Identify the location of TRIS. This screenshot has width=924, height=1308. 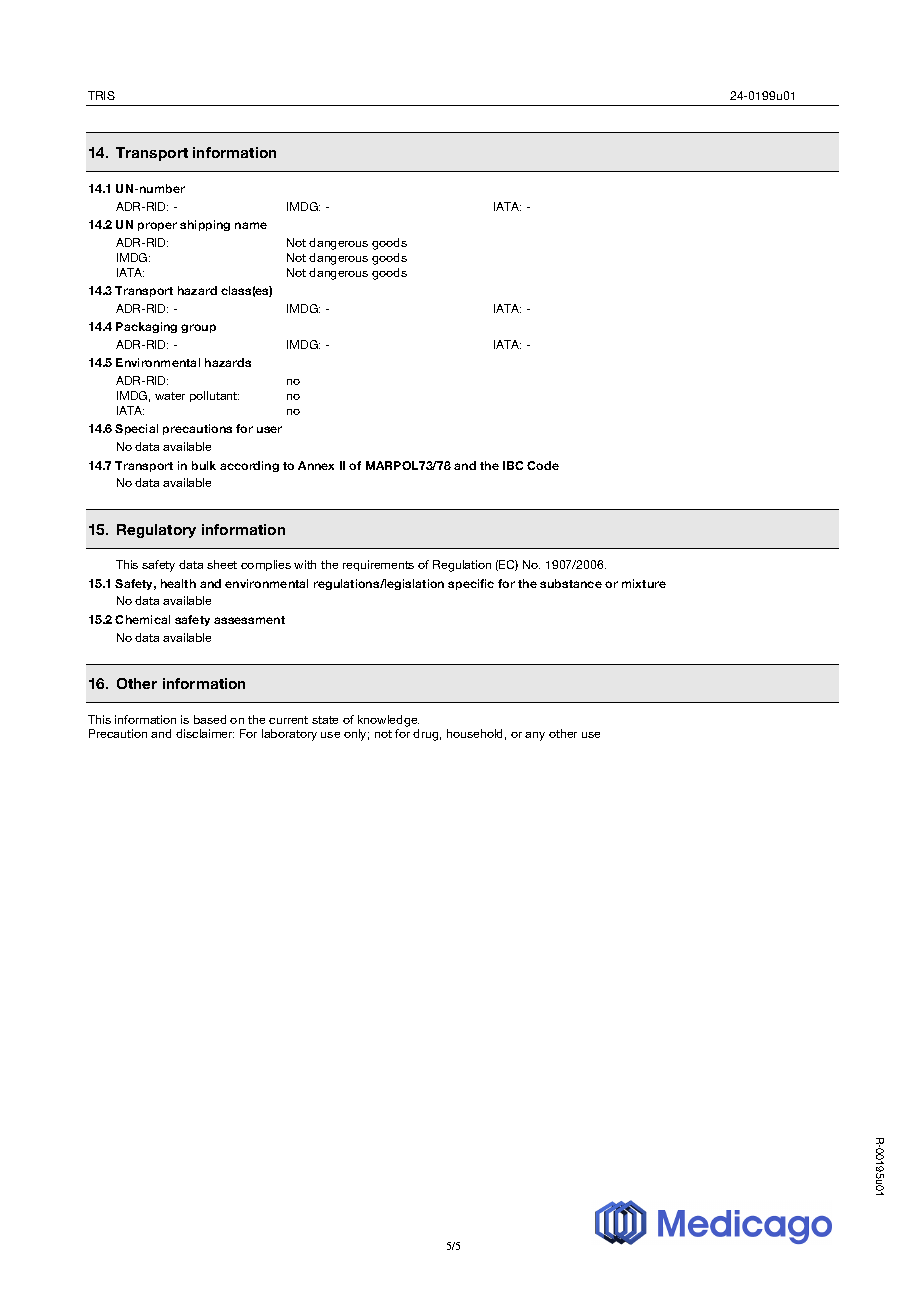
(101, 95).
